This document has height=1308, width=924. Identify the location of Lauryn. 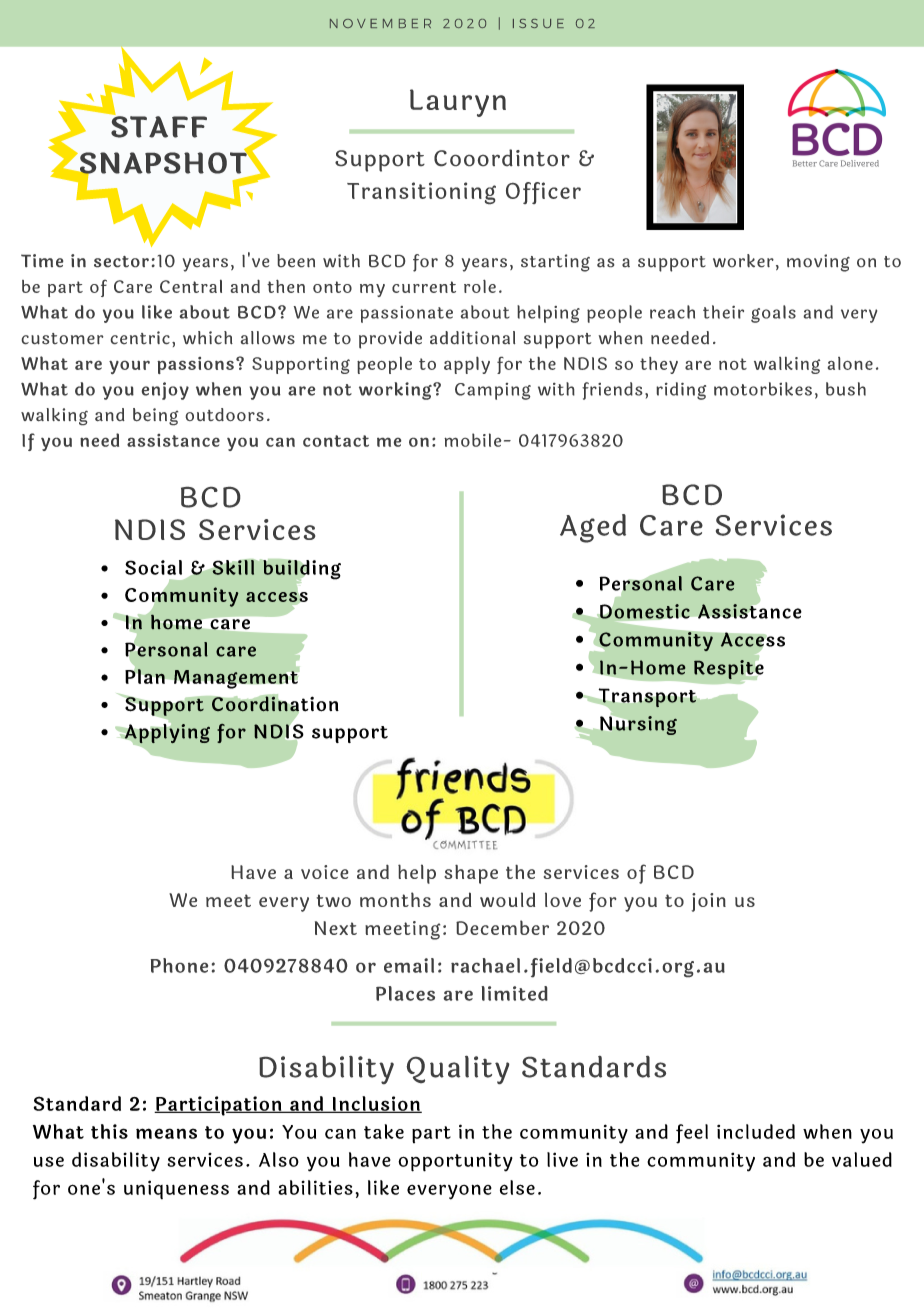
(458, 103).
